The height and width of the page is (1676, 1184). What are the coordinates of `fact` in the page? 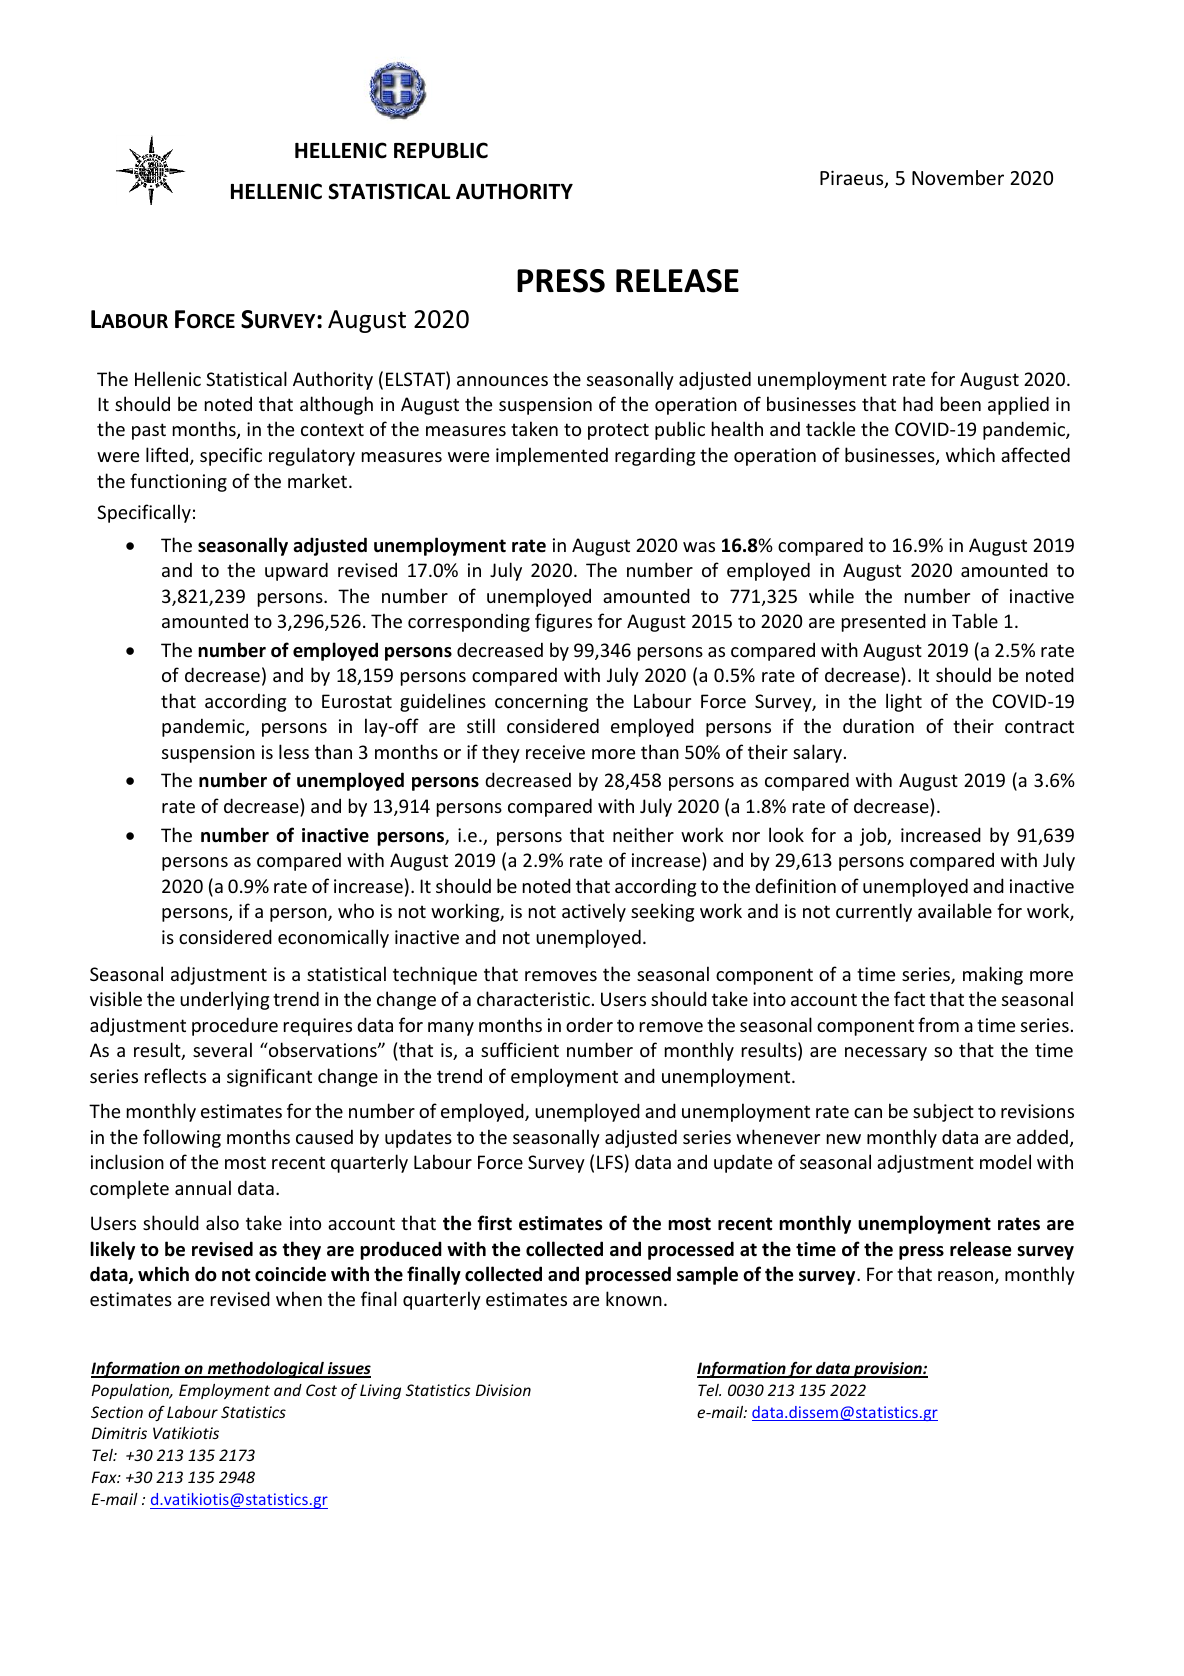 It's located at (909, 998).
